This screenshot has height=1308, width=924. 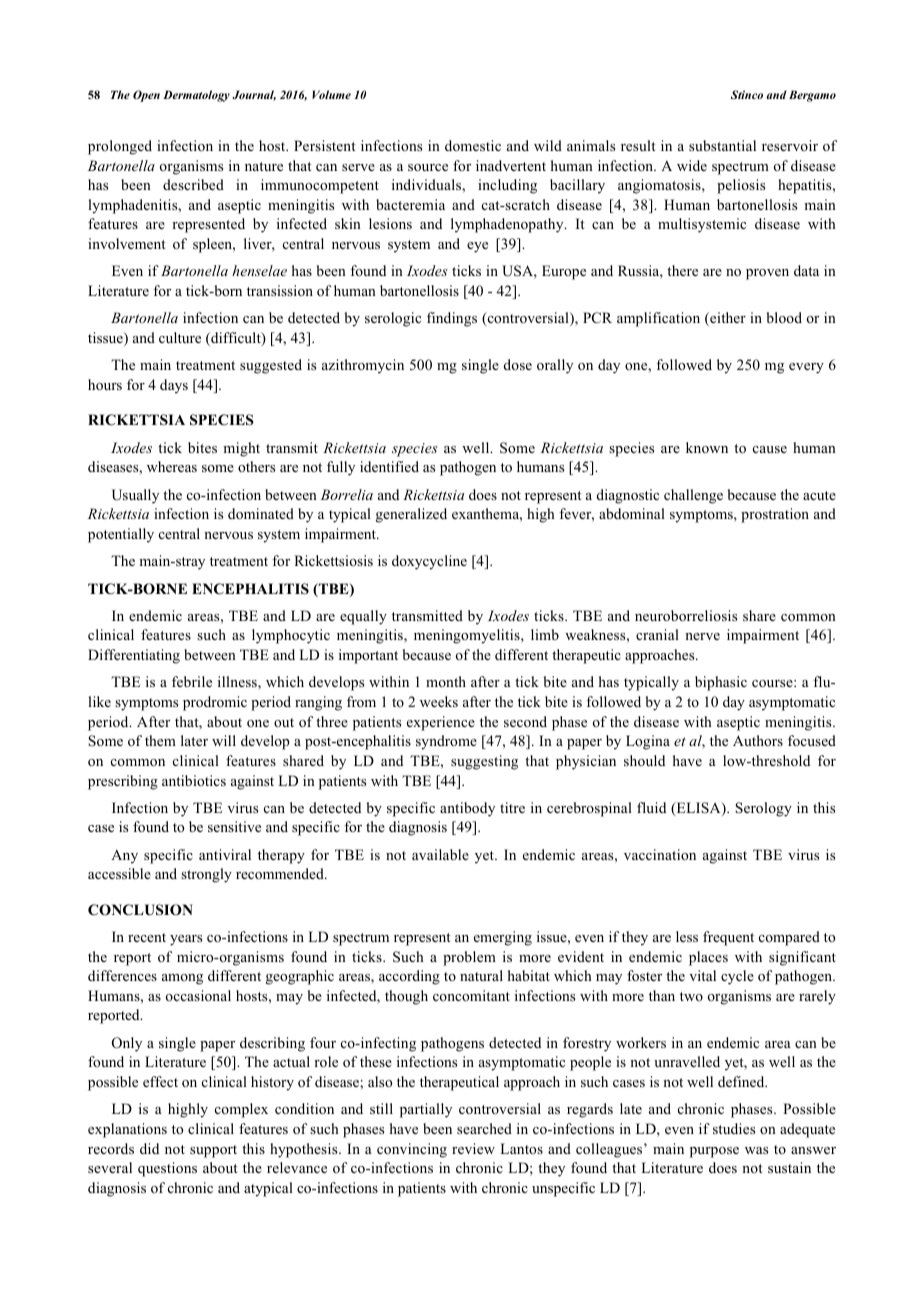 I want to click on domestic, so click(x=473, y=145).
